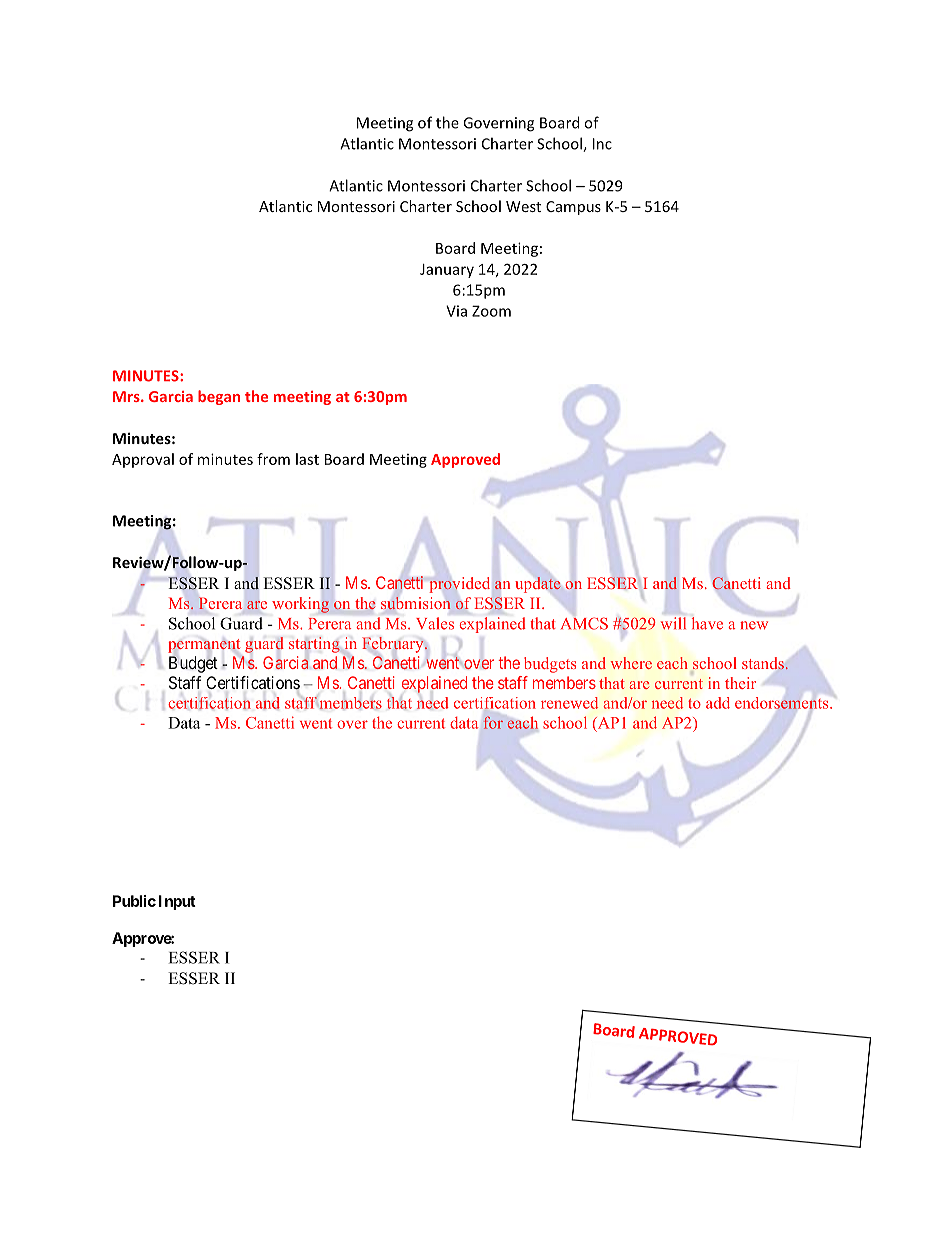 The width and height of the screenshot is (952, 1233). Describe the element at coordinates (602, 144) in the screenshot. I see `Inc` at that location.
